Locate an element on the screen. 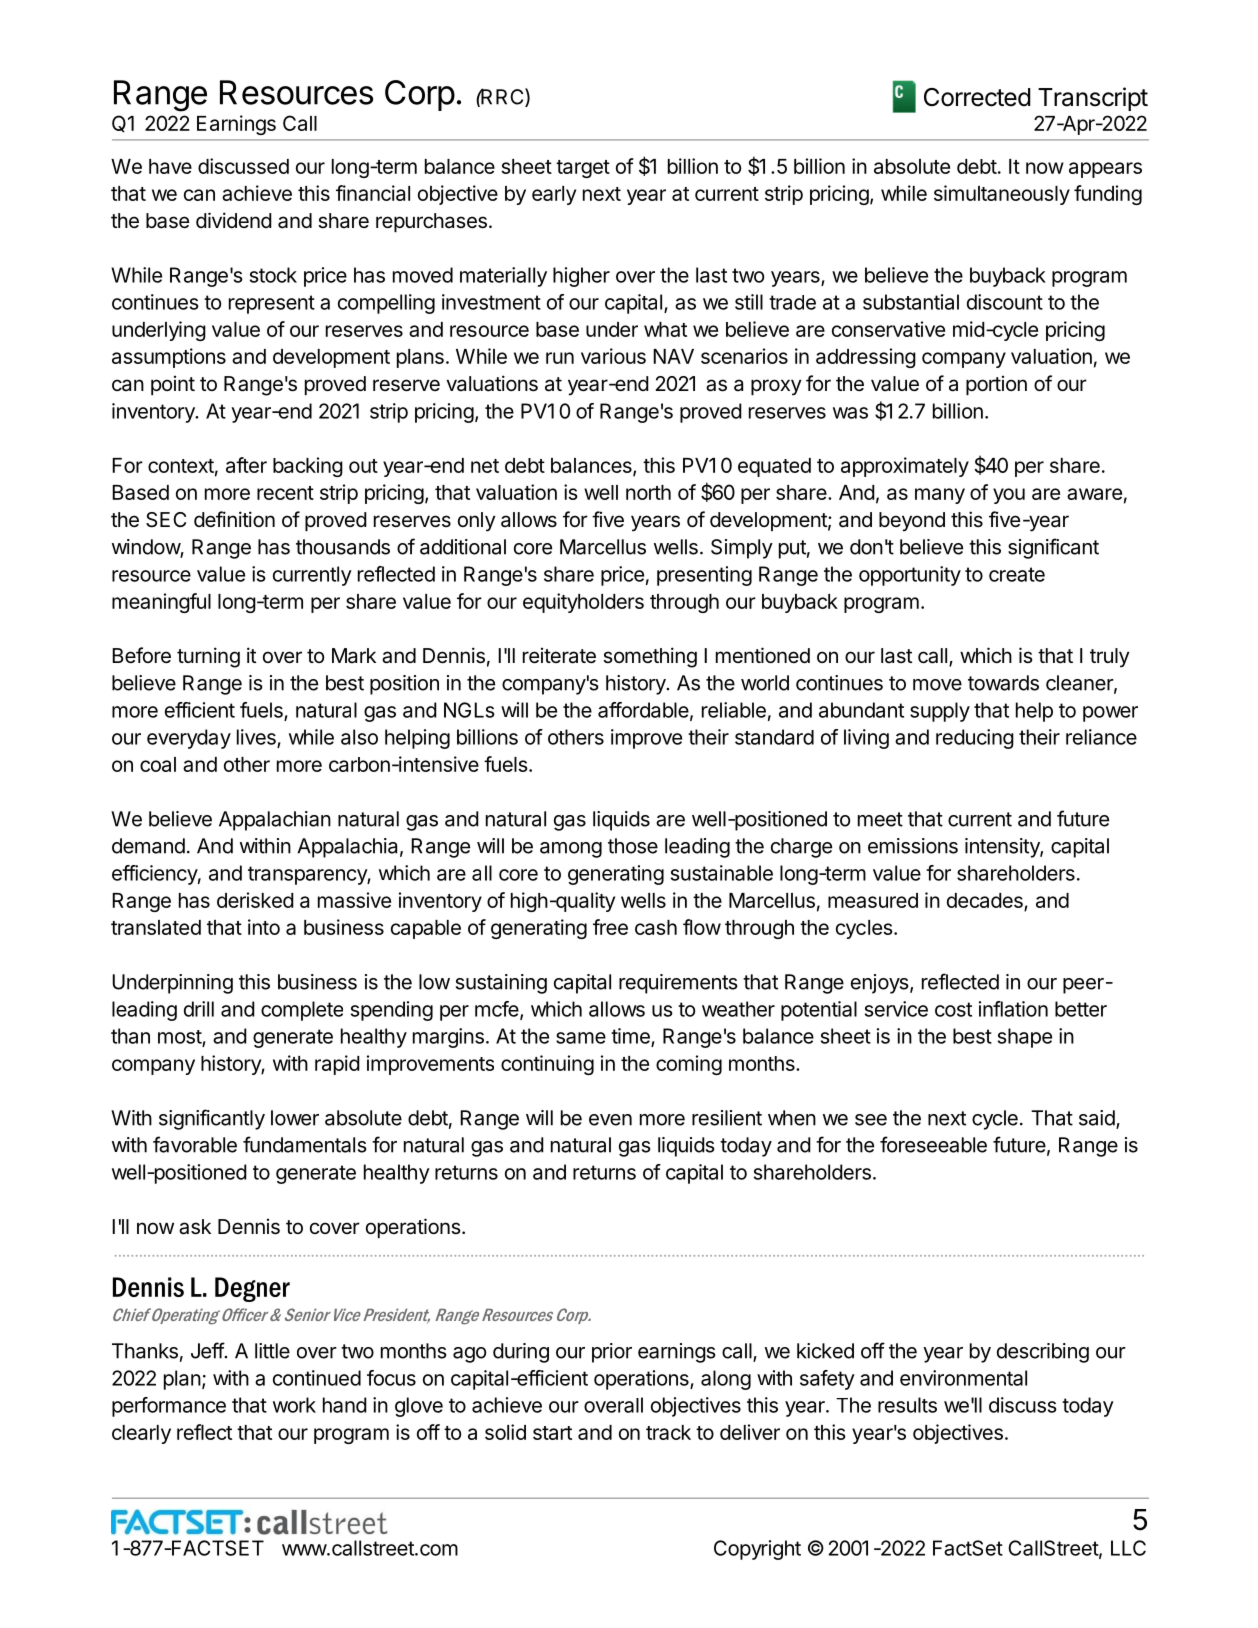 This screenshot has height=1628, width=1258. track is located at coordinates (668, 1432).
